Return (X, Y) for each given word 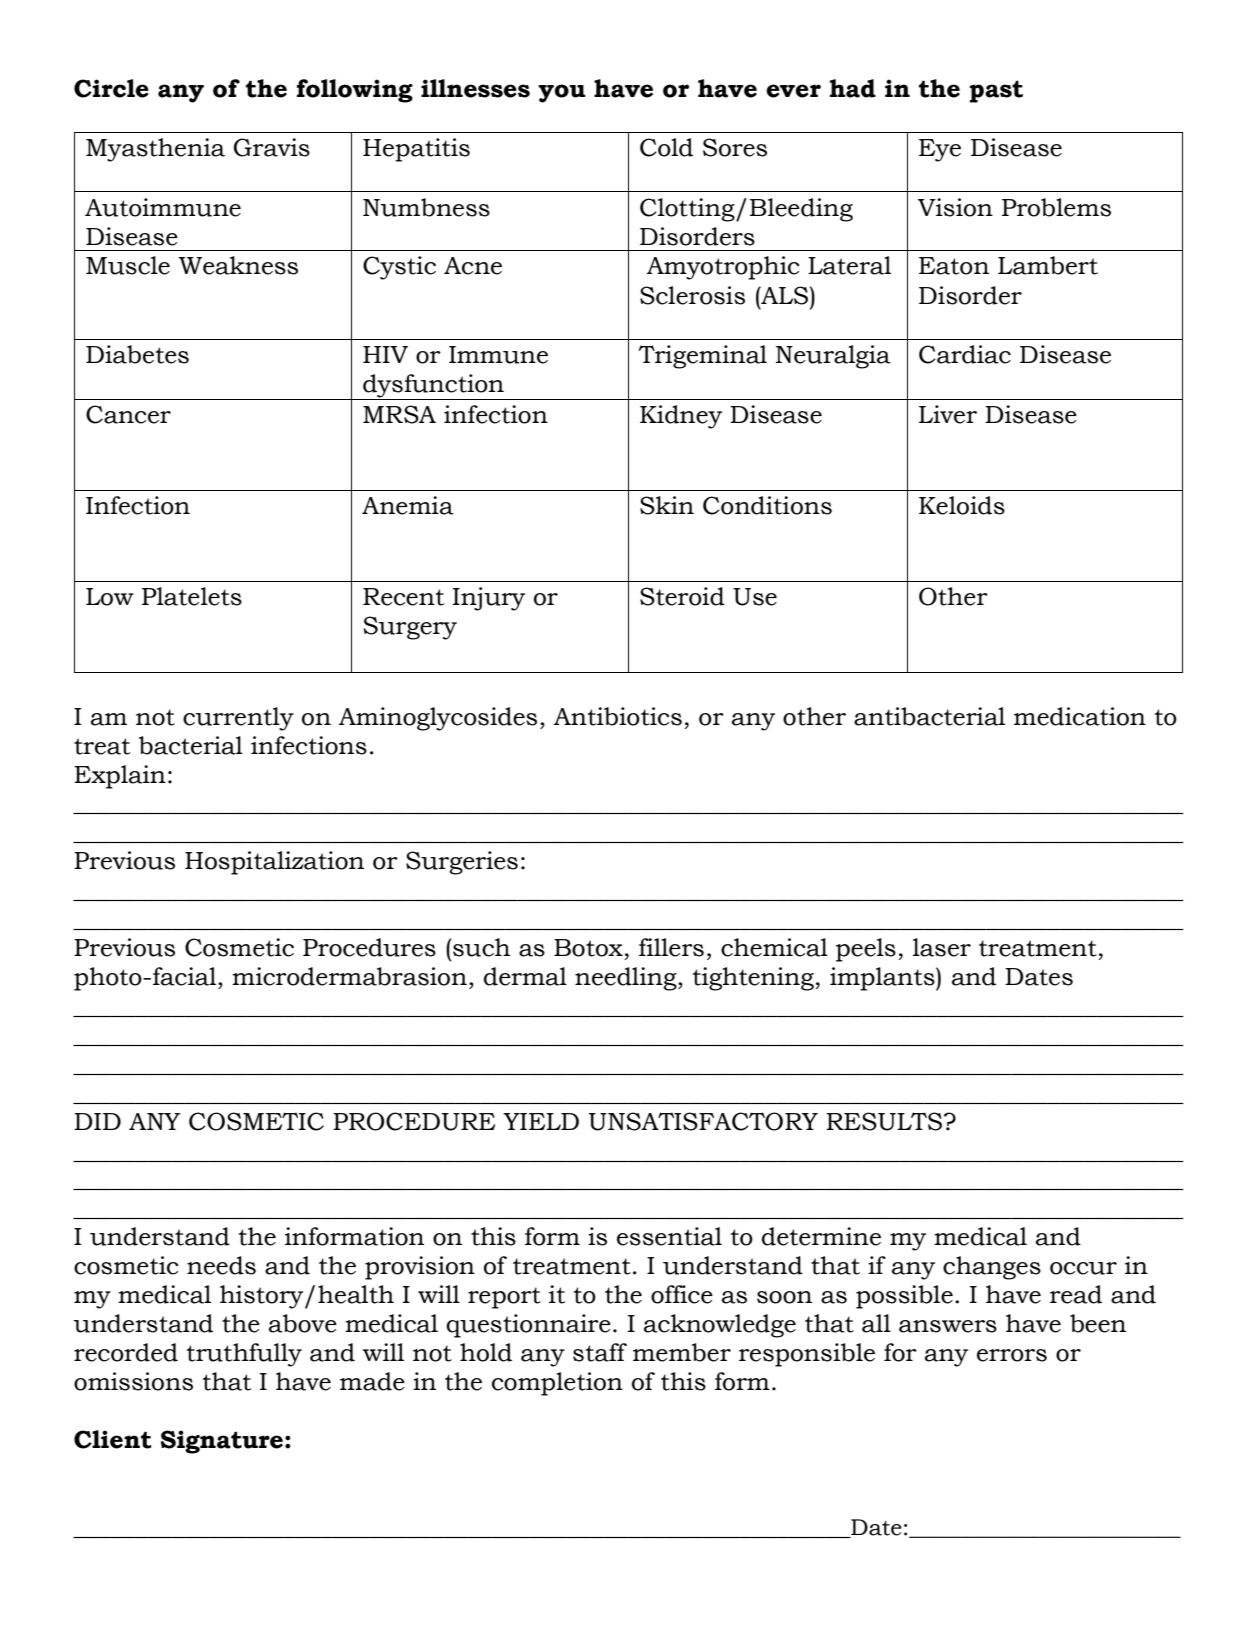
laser (942, 947)
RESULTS (885, 1121)
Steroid (682, 596)
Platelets (192, 596)
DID (97, 1121)
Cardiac (965, 354)
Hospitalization (274, 863)
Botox (588, 948)
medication (1080, 716)
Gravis (272, 147)
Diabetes (137, 354)
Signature (223, 1442)
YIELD (541, 1121)
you (562, 93)
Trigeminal (703, 357)
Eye (940, 150)
